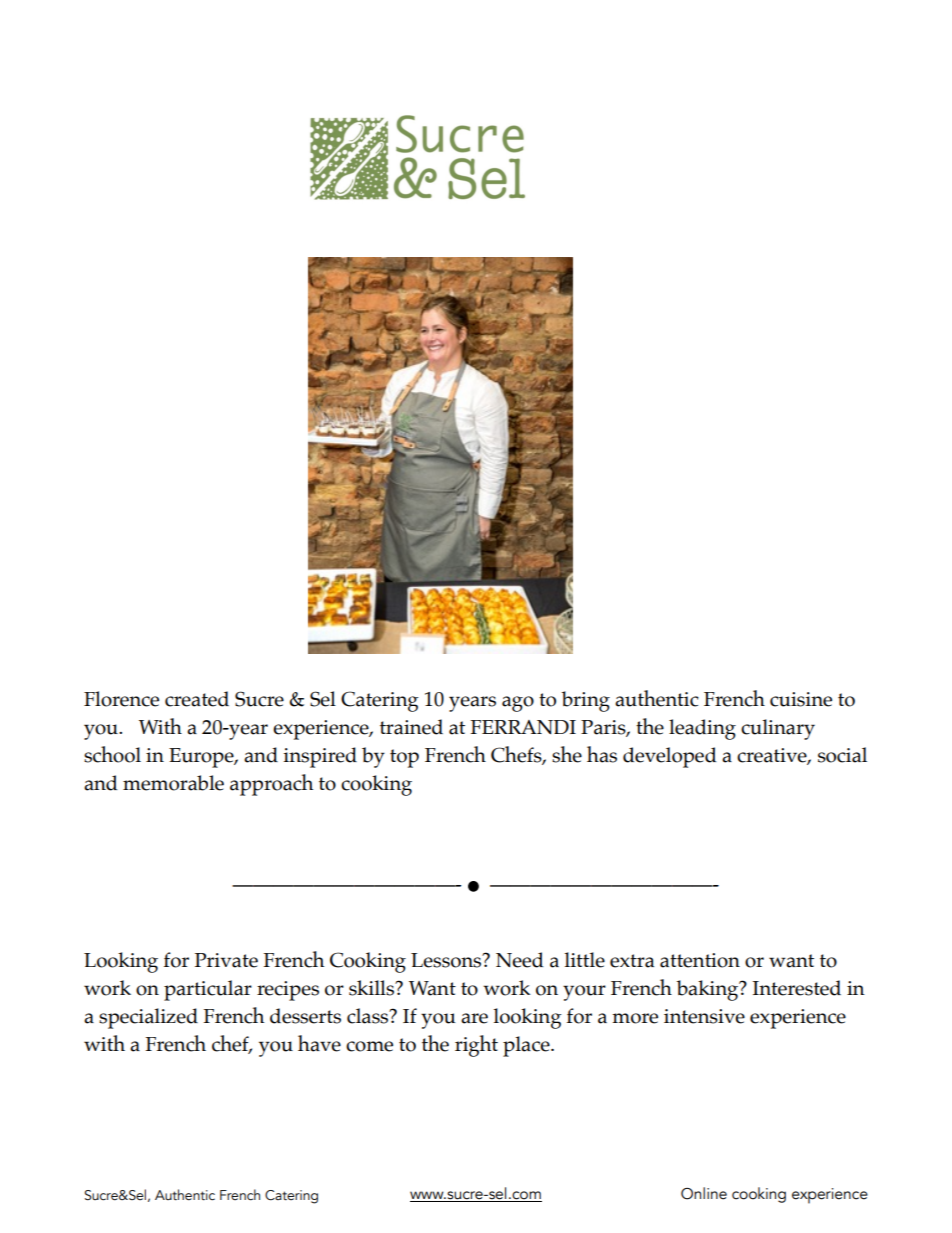  What do you see at coordinates (319, 1043) in the page?
I see `have` at bounding box center [319, 1043].
